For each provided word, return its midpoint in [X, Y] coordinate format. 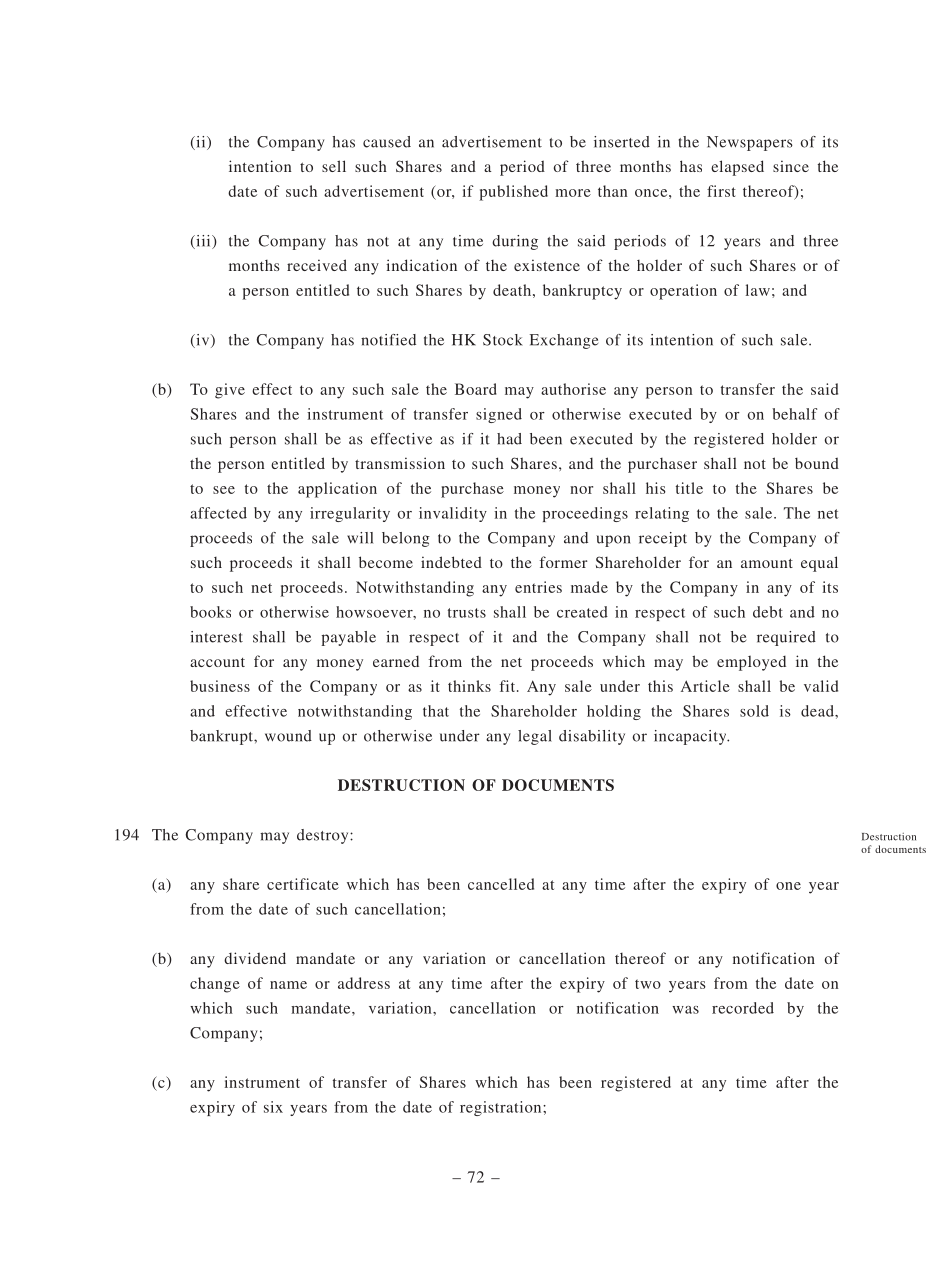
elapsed [737, 168]
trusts [467, 613]
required [786, 638]
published [513, 193]
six [273, 1107]
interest [216, 637]
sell [334, 166]
